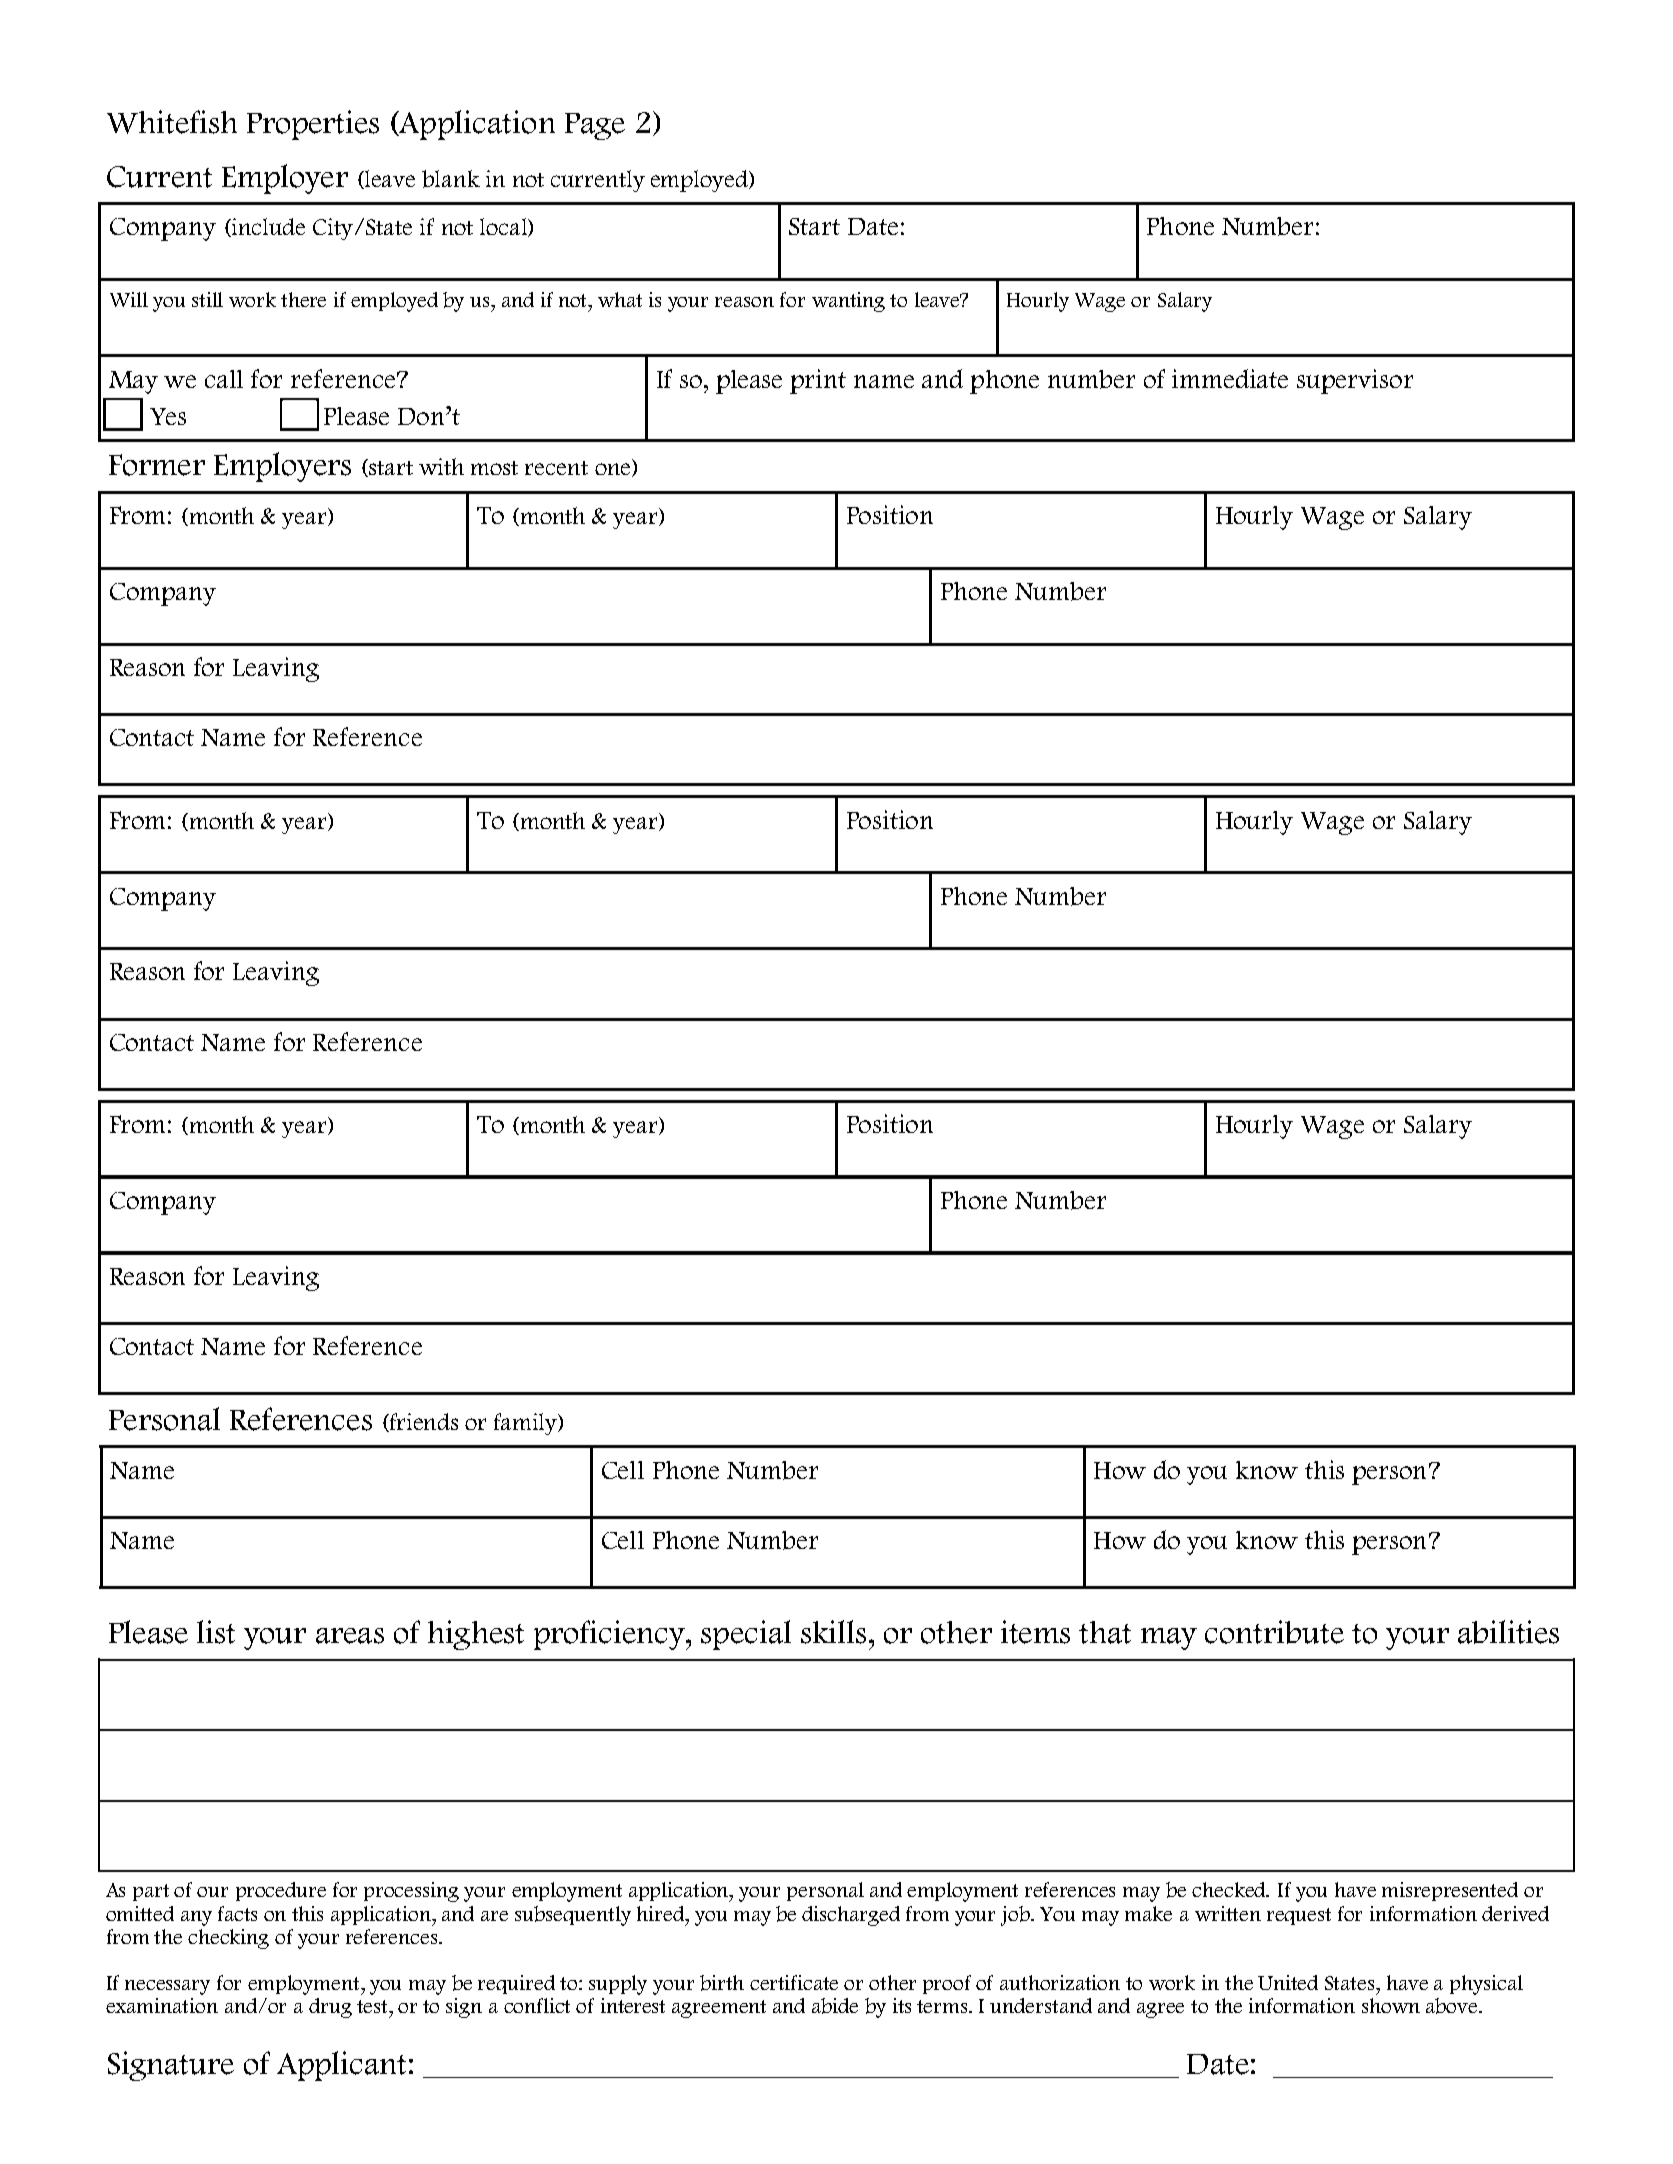  Describe the element at coordinates (1508, 1632) in the screenshot. I see `abilities` at that location.
